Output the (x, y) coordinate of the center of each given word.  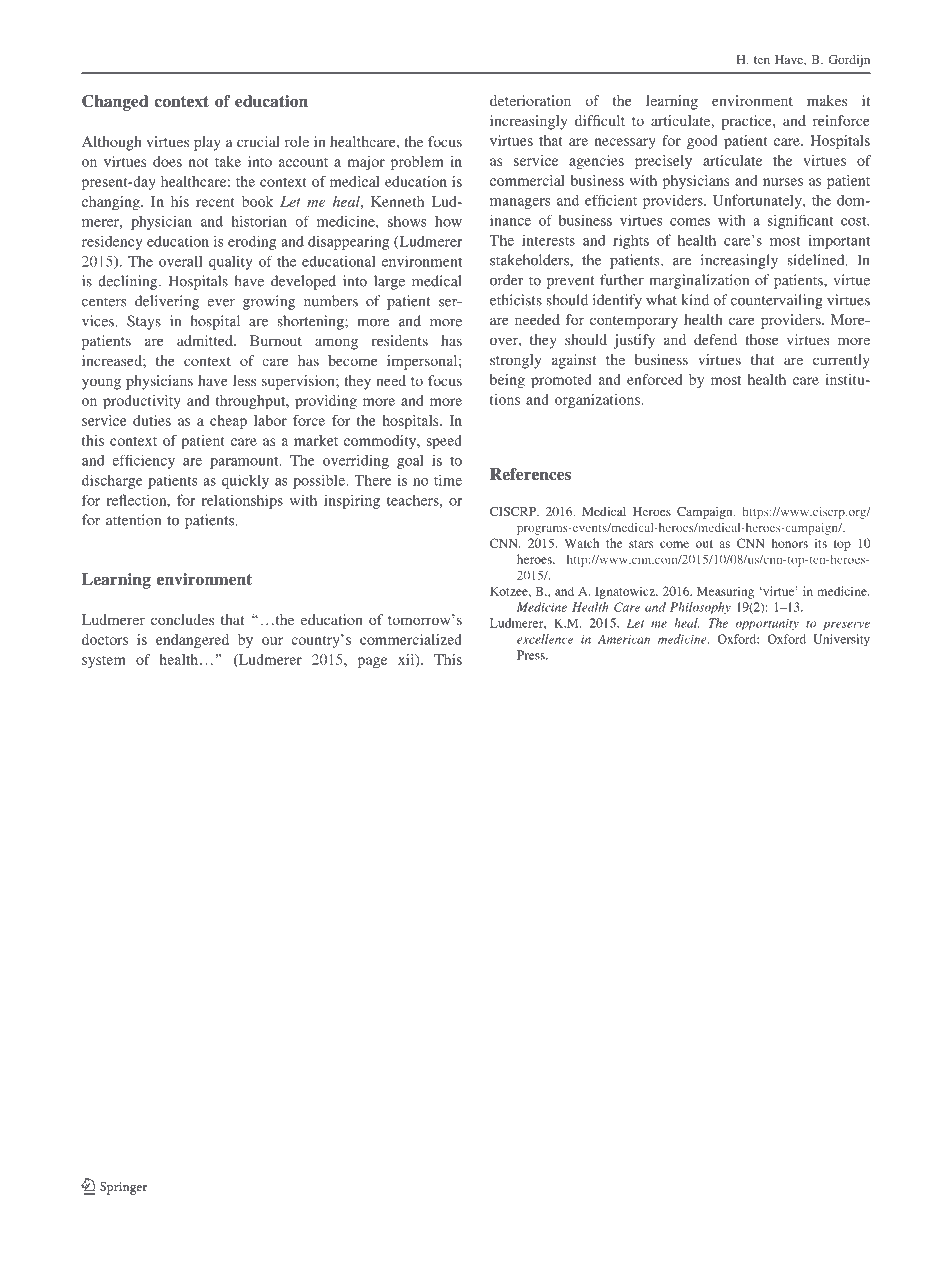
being (507, 381)
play (207, 143)
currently (841, 361)
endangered (192, 641)
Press (532, 655)
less (244, 380)
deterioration (530, 100)
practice (747, 122)
